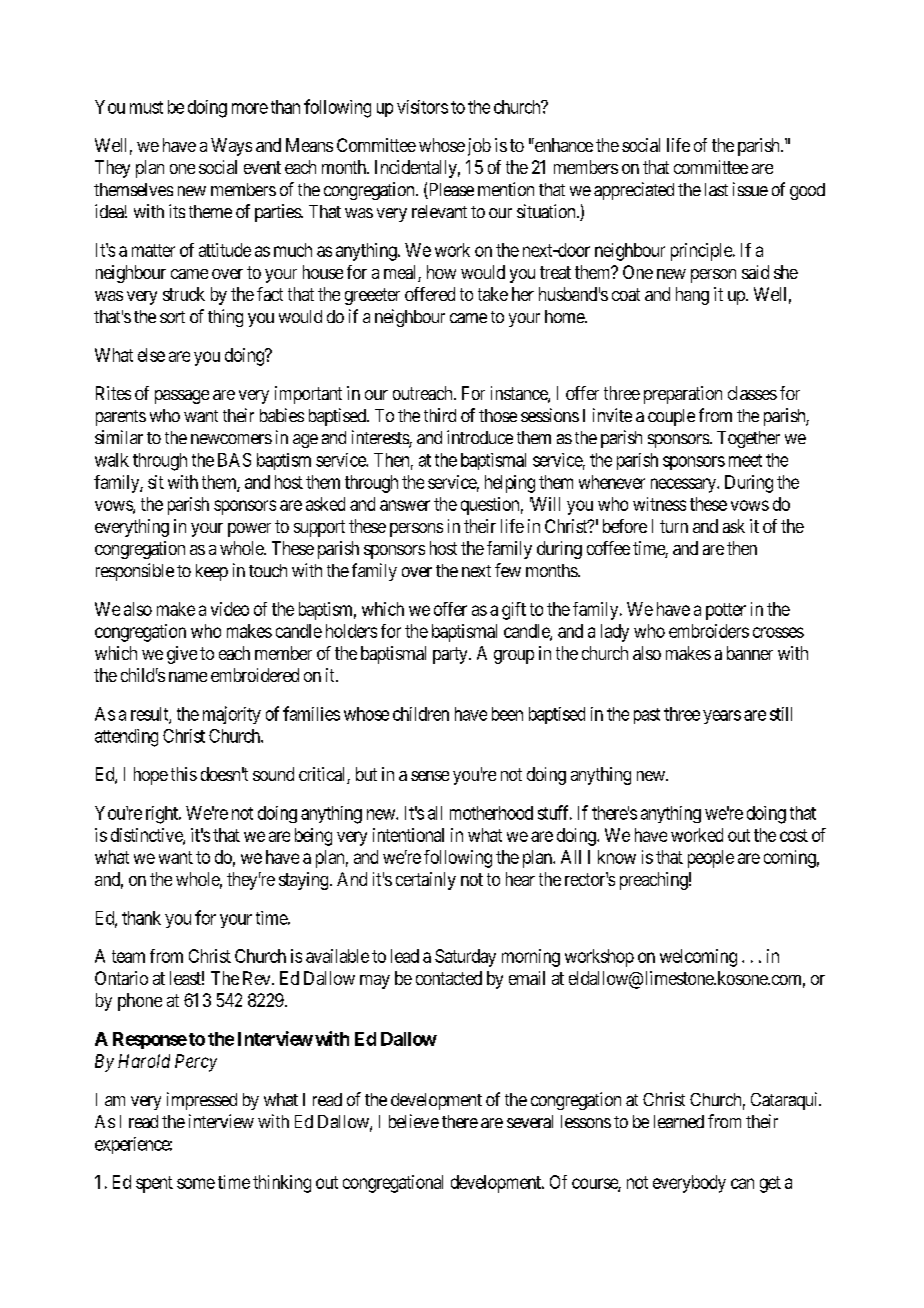 Image resolution: width=924 pixels, height=1308 pixels. I want to click on turn, so click(674, 526).
